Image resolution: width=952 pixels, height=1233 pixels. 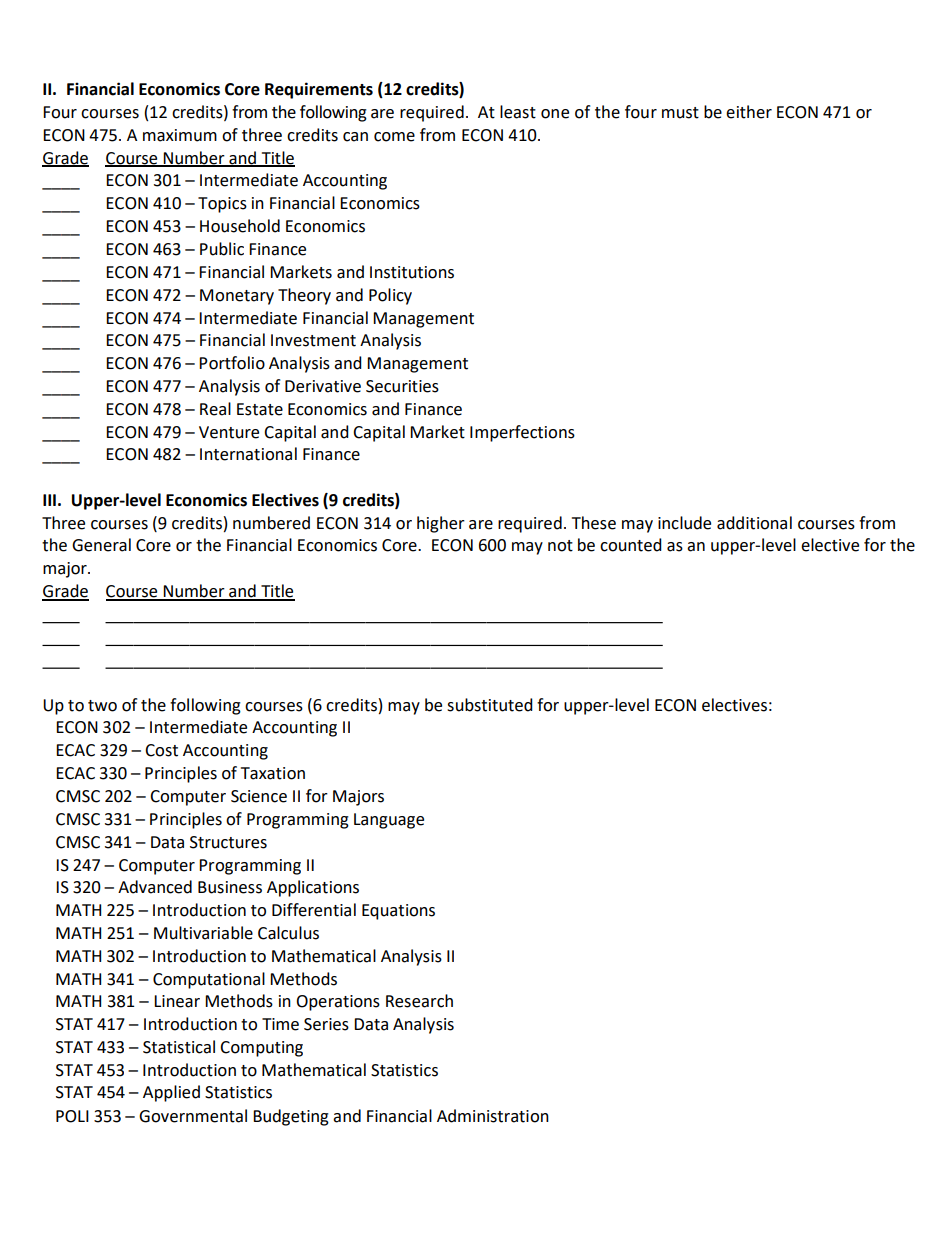 I want to click on must, so click(x=680, y=113).
